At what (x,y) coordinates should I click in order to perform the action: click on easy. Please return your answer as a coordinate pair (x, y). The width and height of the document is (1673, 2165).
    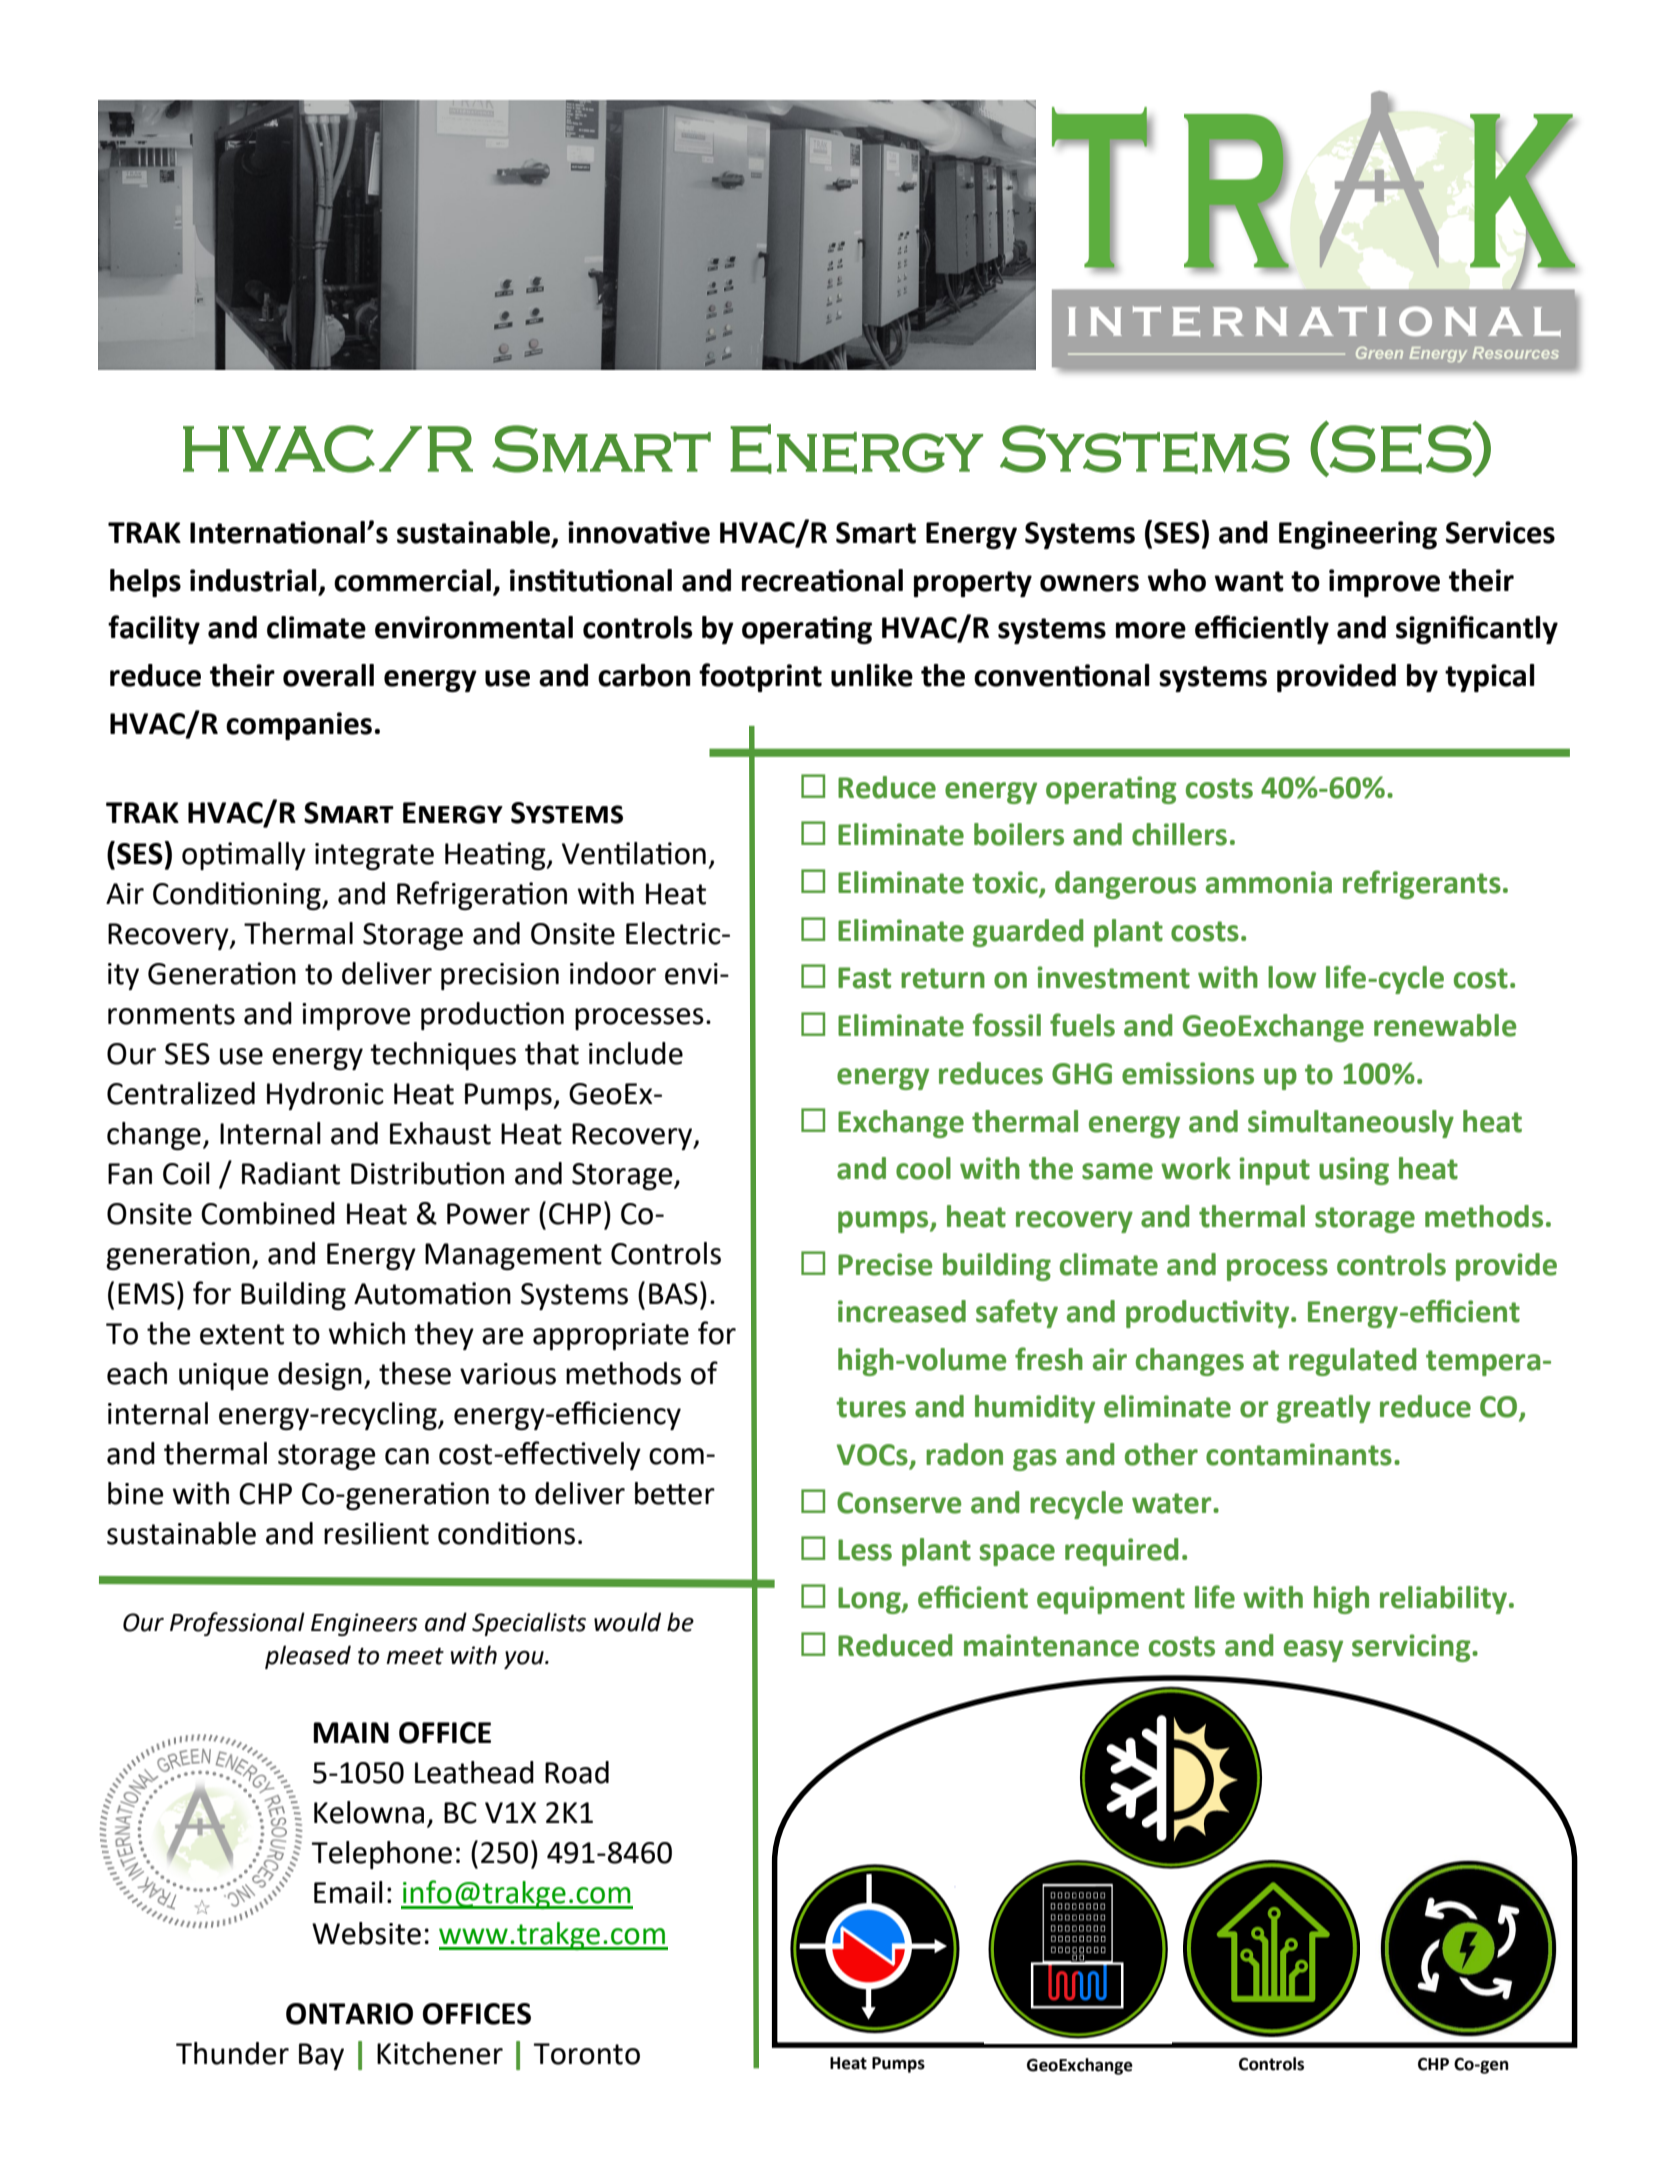
    Looking at the image, I should click on (1313, 1651).
